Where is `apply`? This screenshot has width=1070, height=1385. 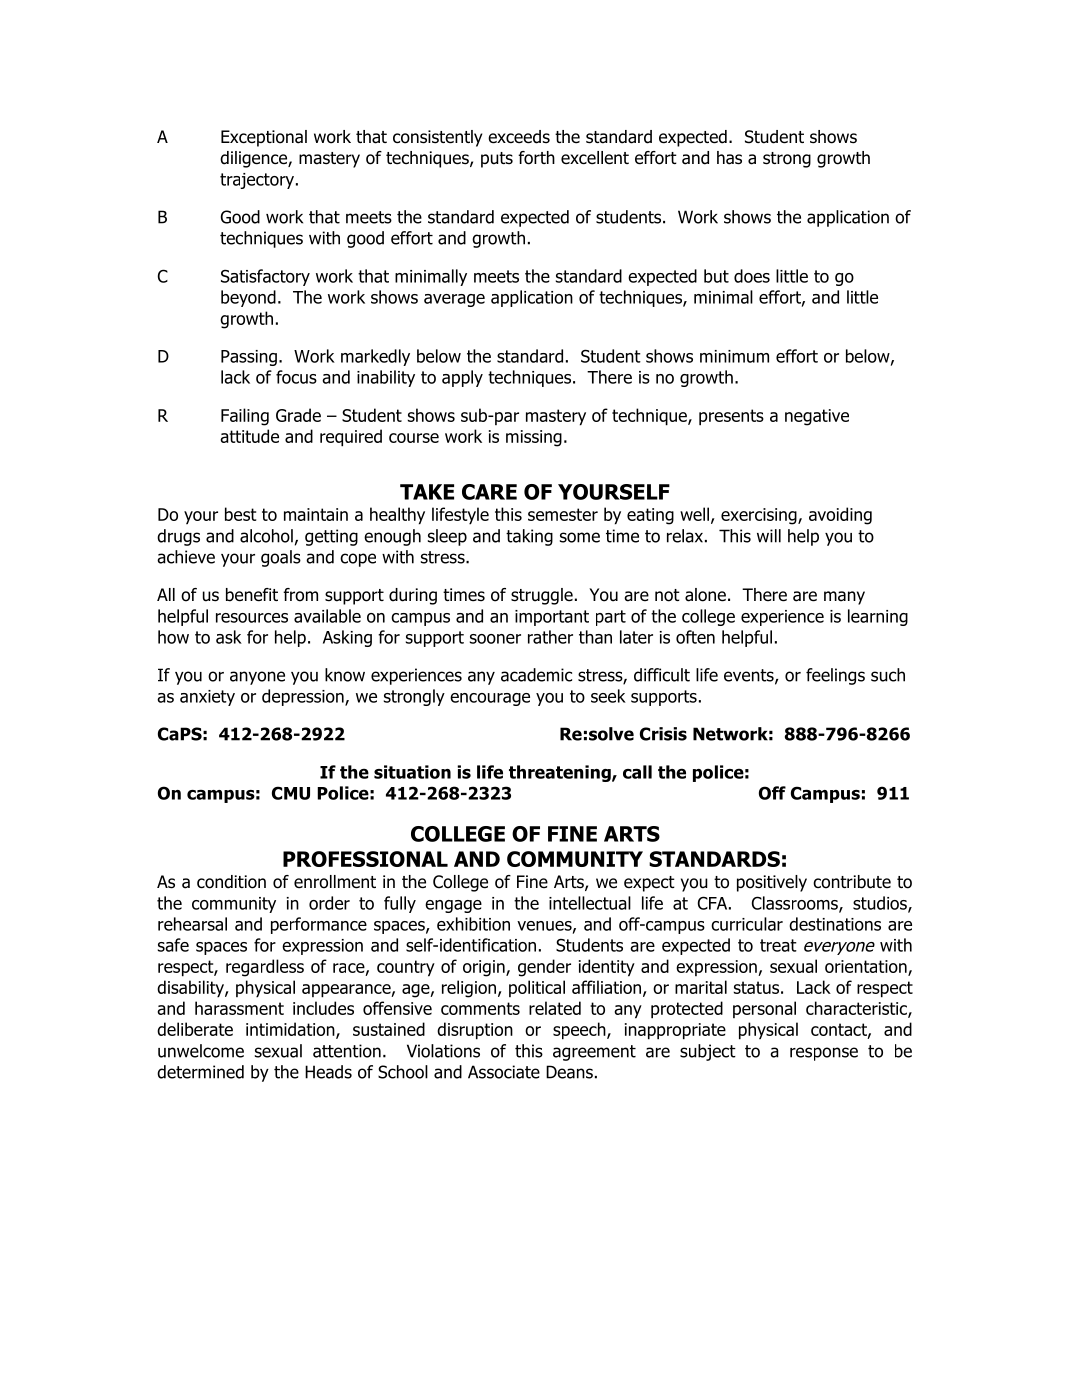 apply is located at coordinates (462, 378).
